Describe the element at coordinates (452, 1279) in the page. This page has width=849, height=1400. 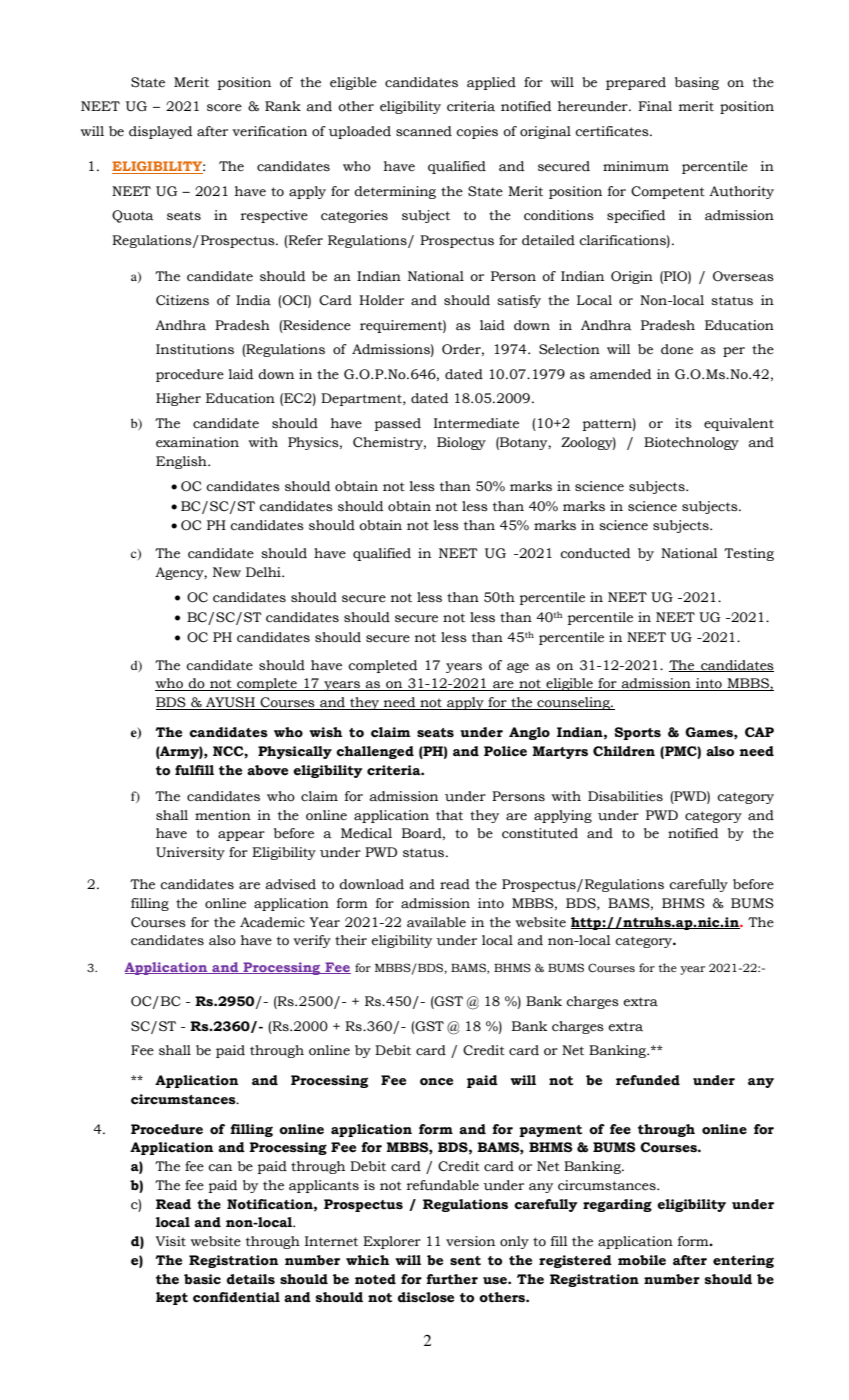
I see `further` at that location.
